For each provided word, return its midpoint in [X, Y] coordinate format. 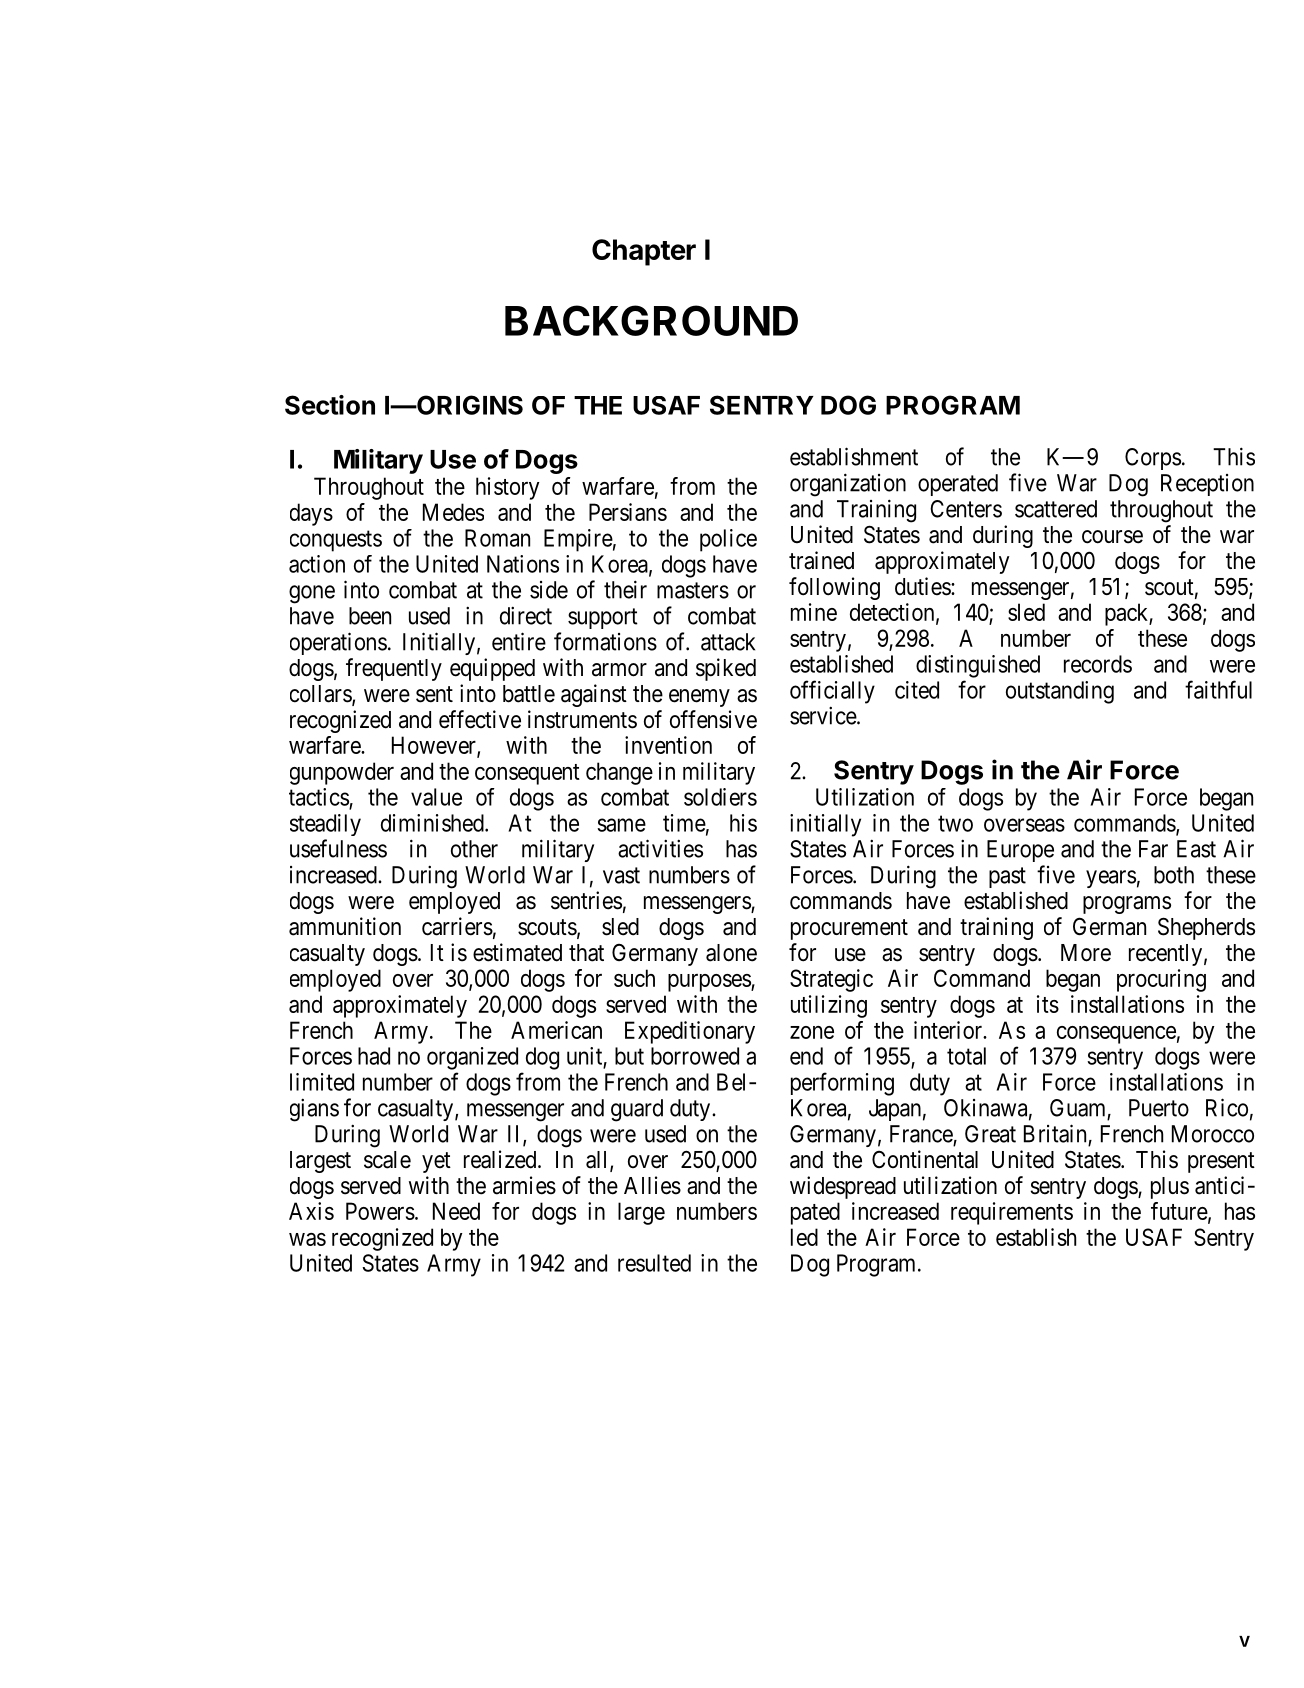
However [435, 746]
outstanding [1060, 692]
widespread [843, 1187]
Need [456, 1211]
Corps [1153, 459]
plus [1170, 1188]
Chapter [644, 252]
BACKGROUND [651, 320]
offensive [713, 719]
